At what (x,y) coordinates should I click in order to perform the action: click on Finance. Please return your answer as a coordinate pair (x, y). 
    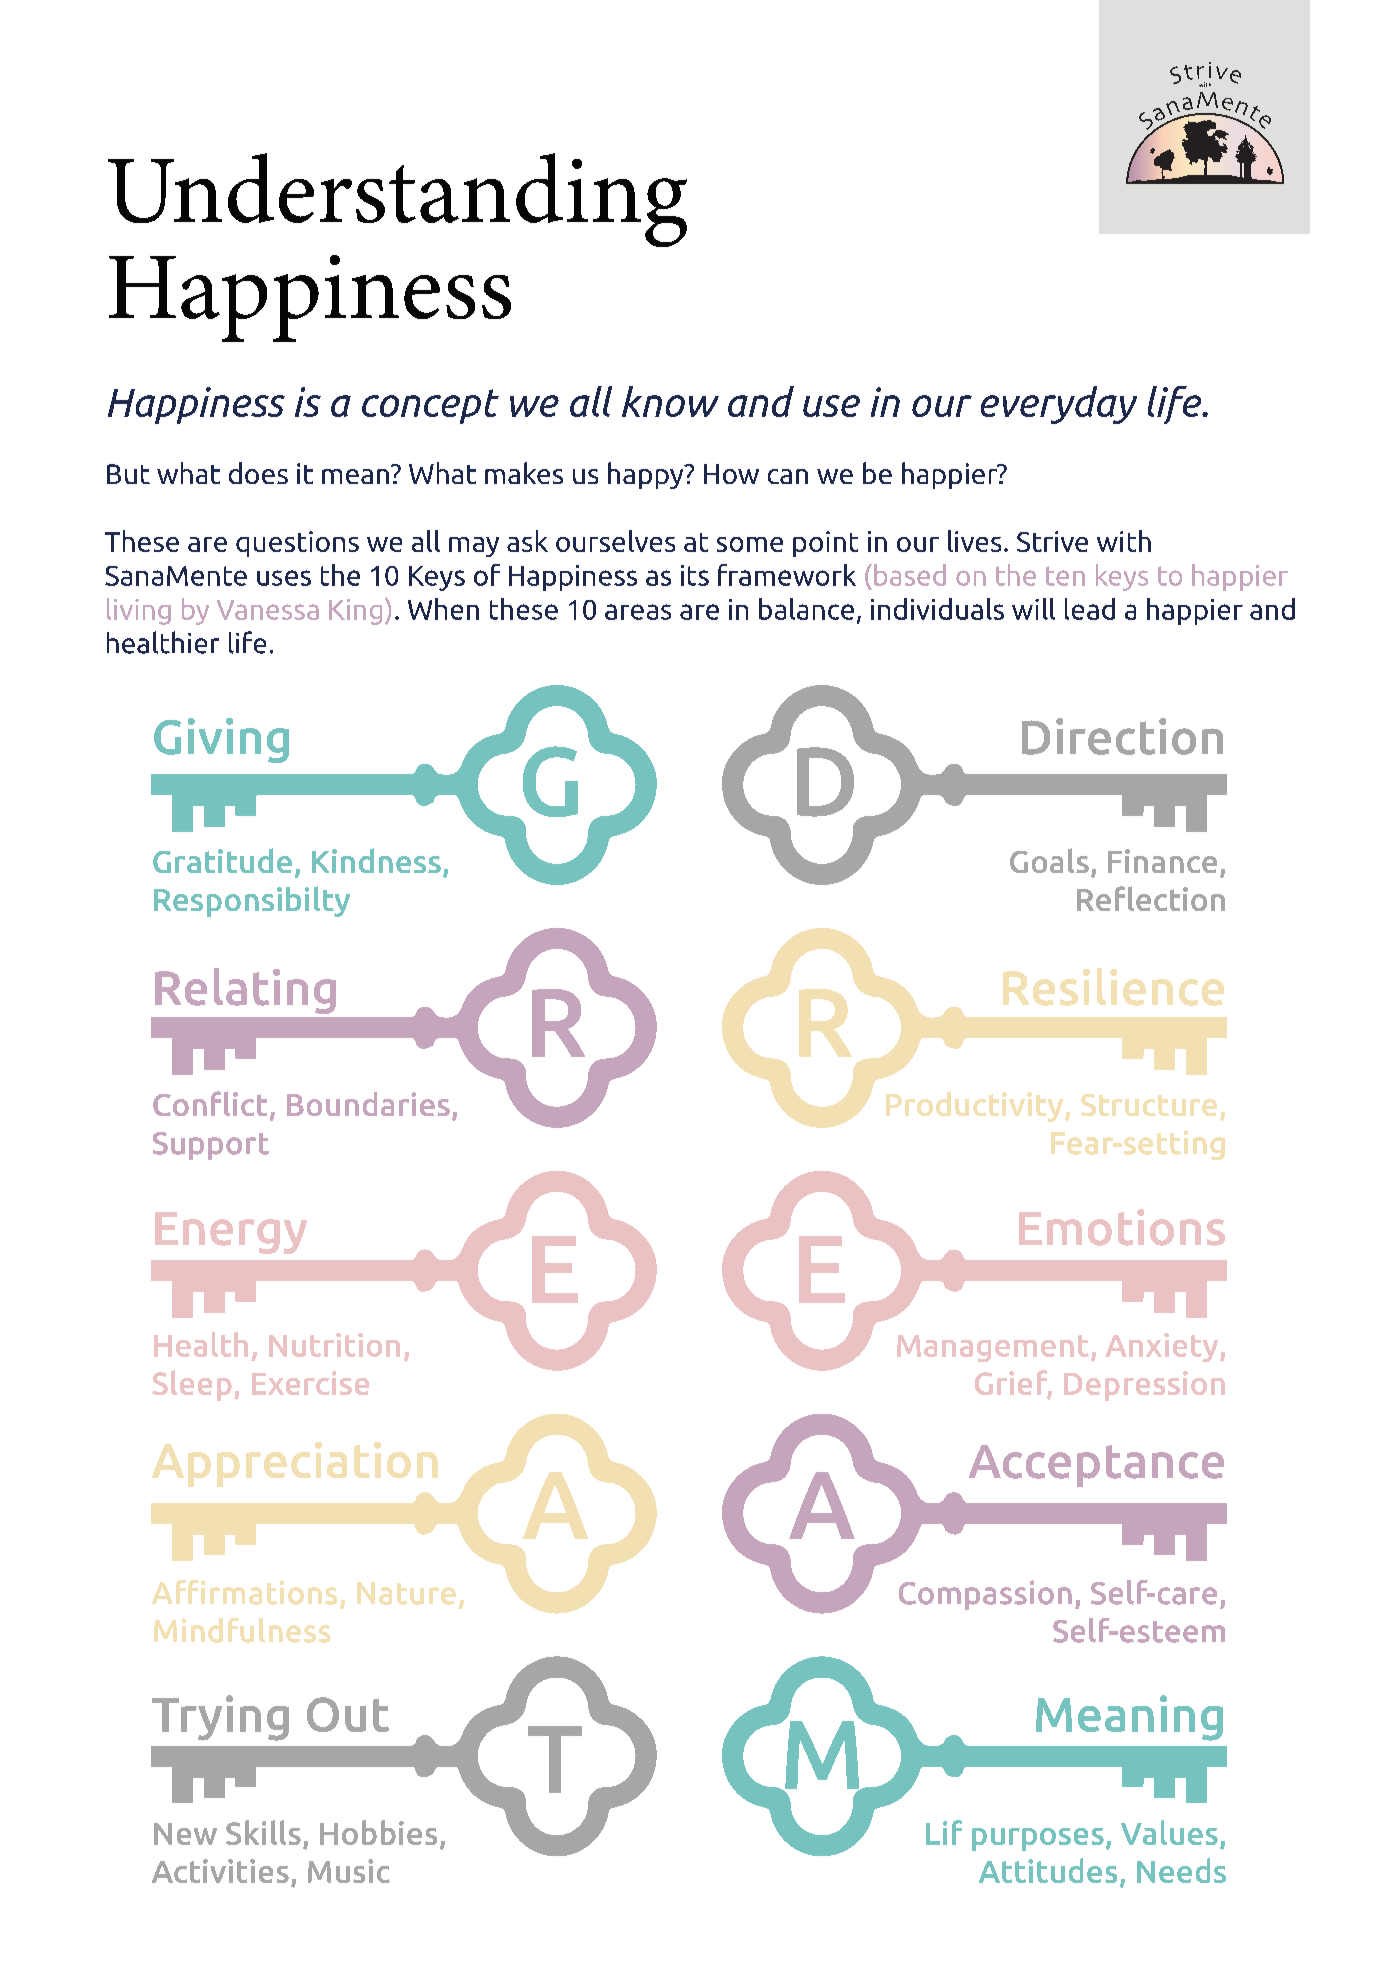
    Looking at the image, I should click on (1162, 861).
